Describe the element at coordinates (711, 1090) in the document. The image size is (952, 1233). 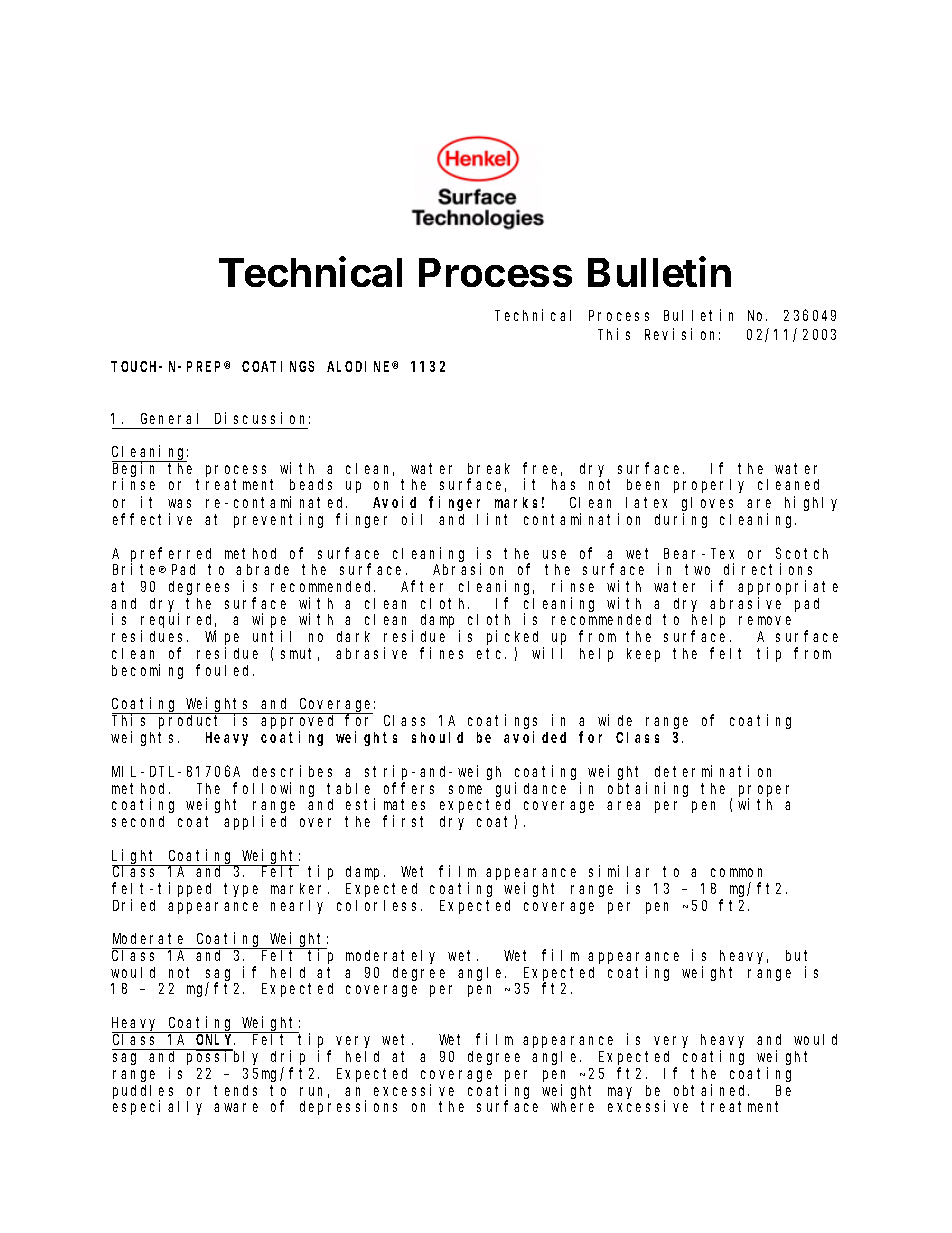
I see `obtained` at that location.
